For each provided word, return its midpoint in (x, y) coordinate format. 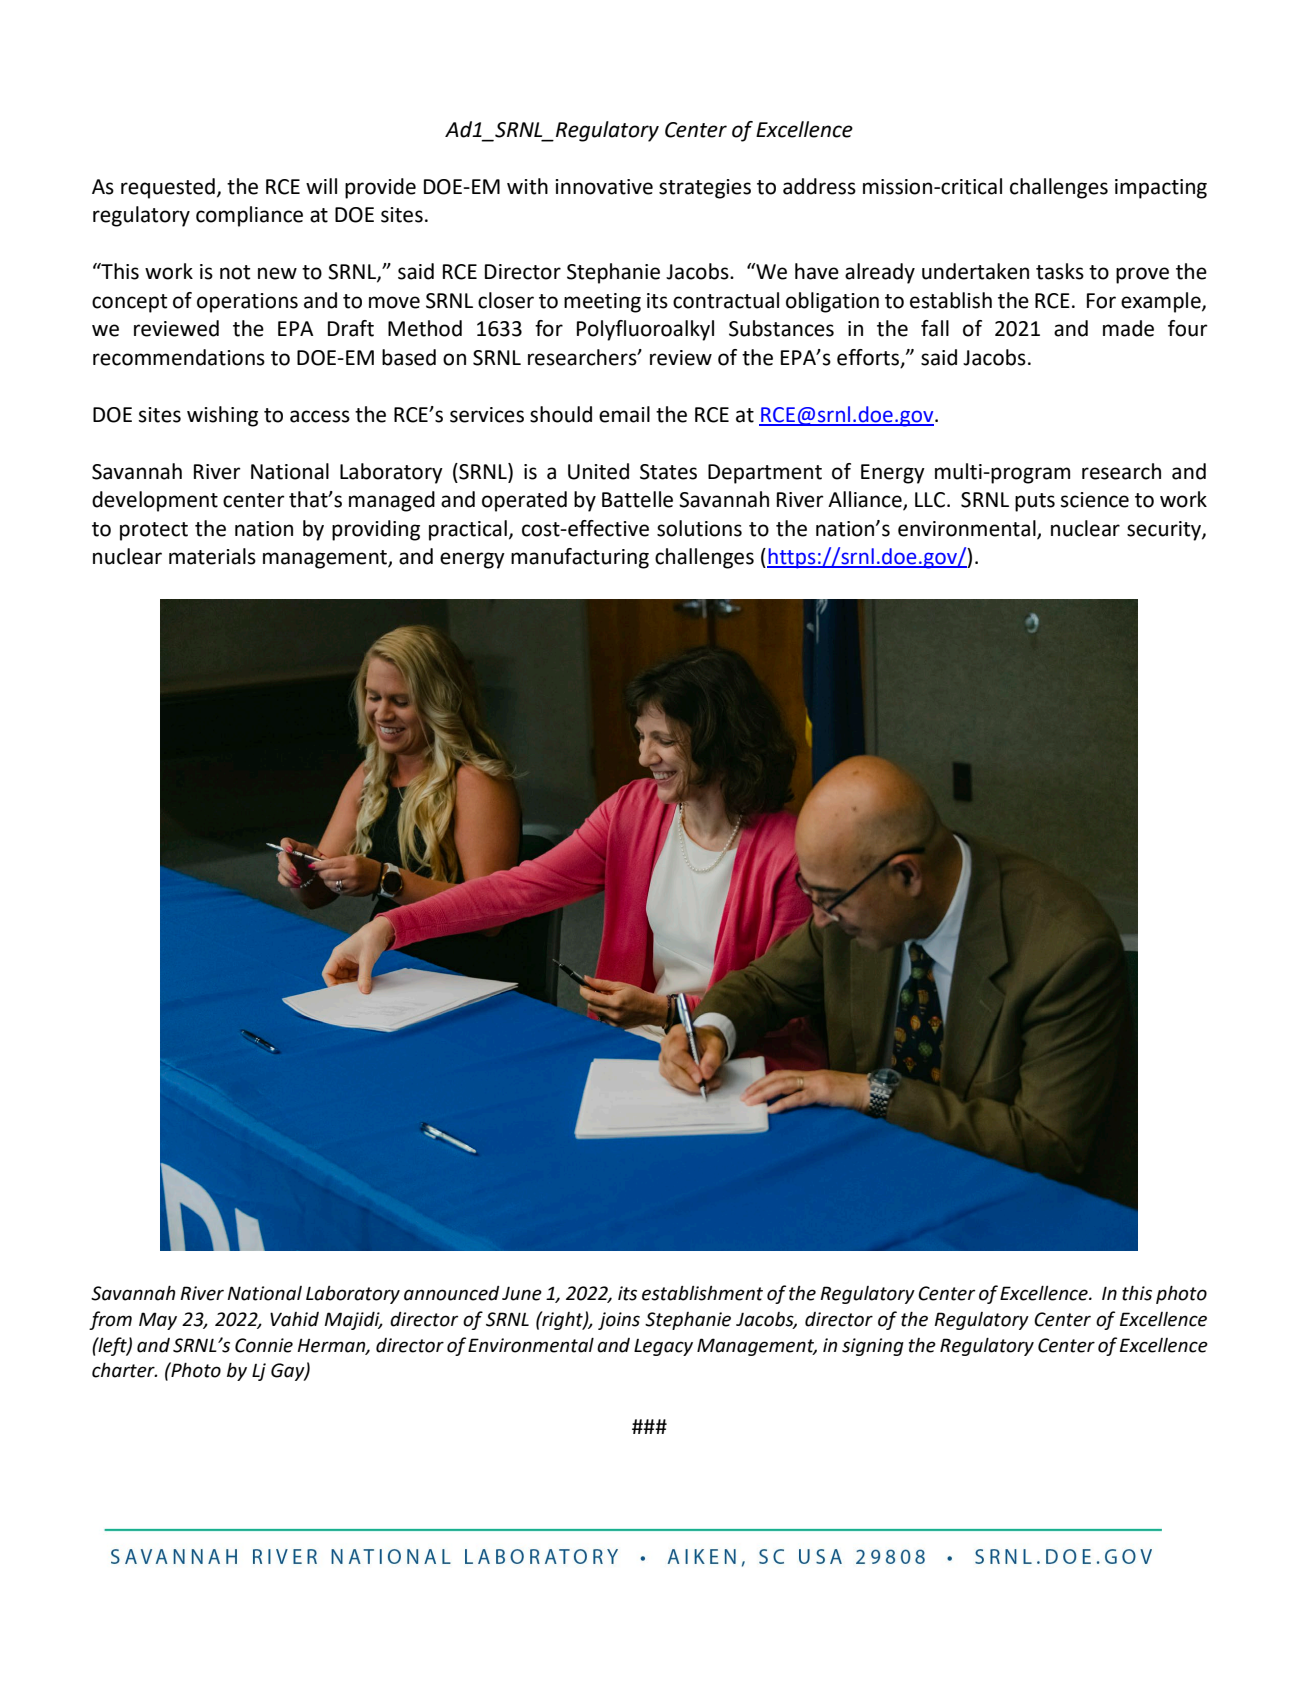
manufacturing (580, 558)
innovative (604, 187)
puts (1035, 502)
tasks (1060, 271)
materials (212, 556)
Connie (264, 1345)
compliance (249, 216)
